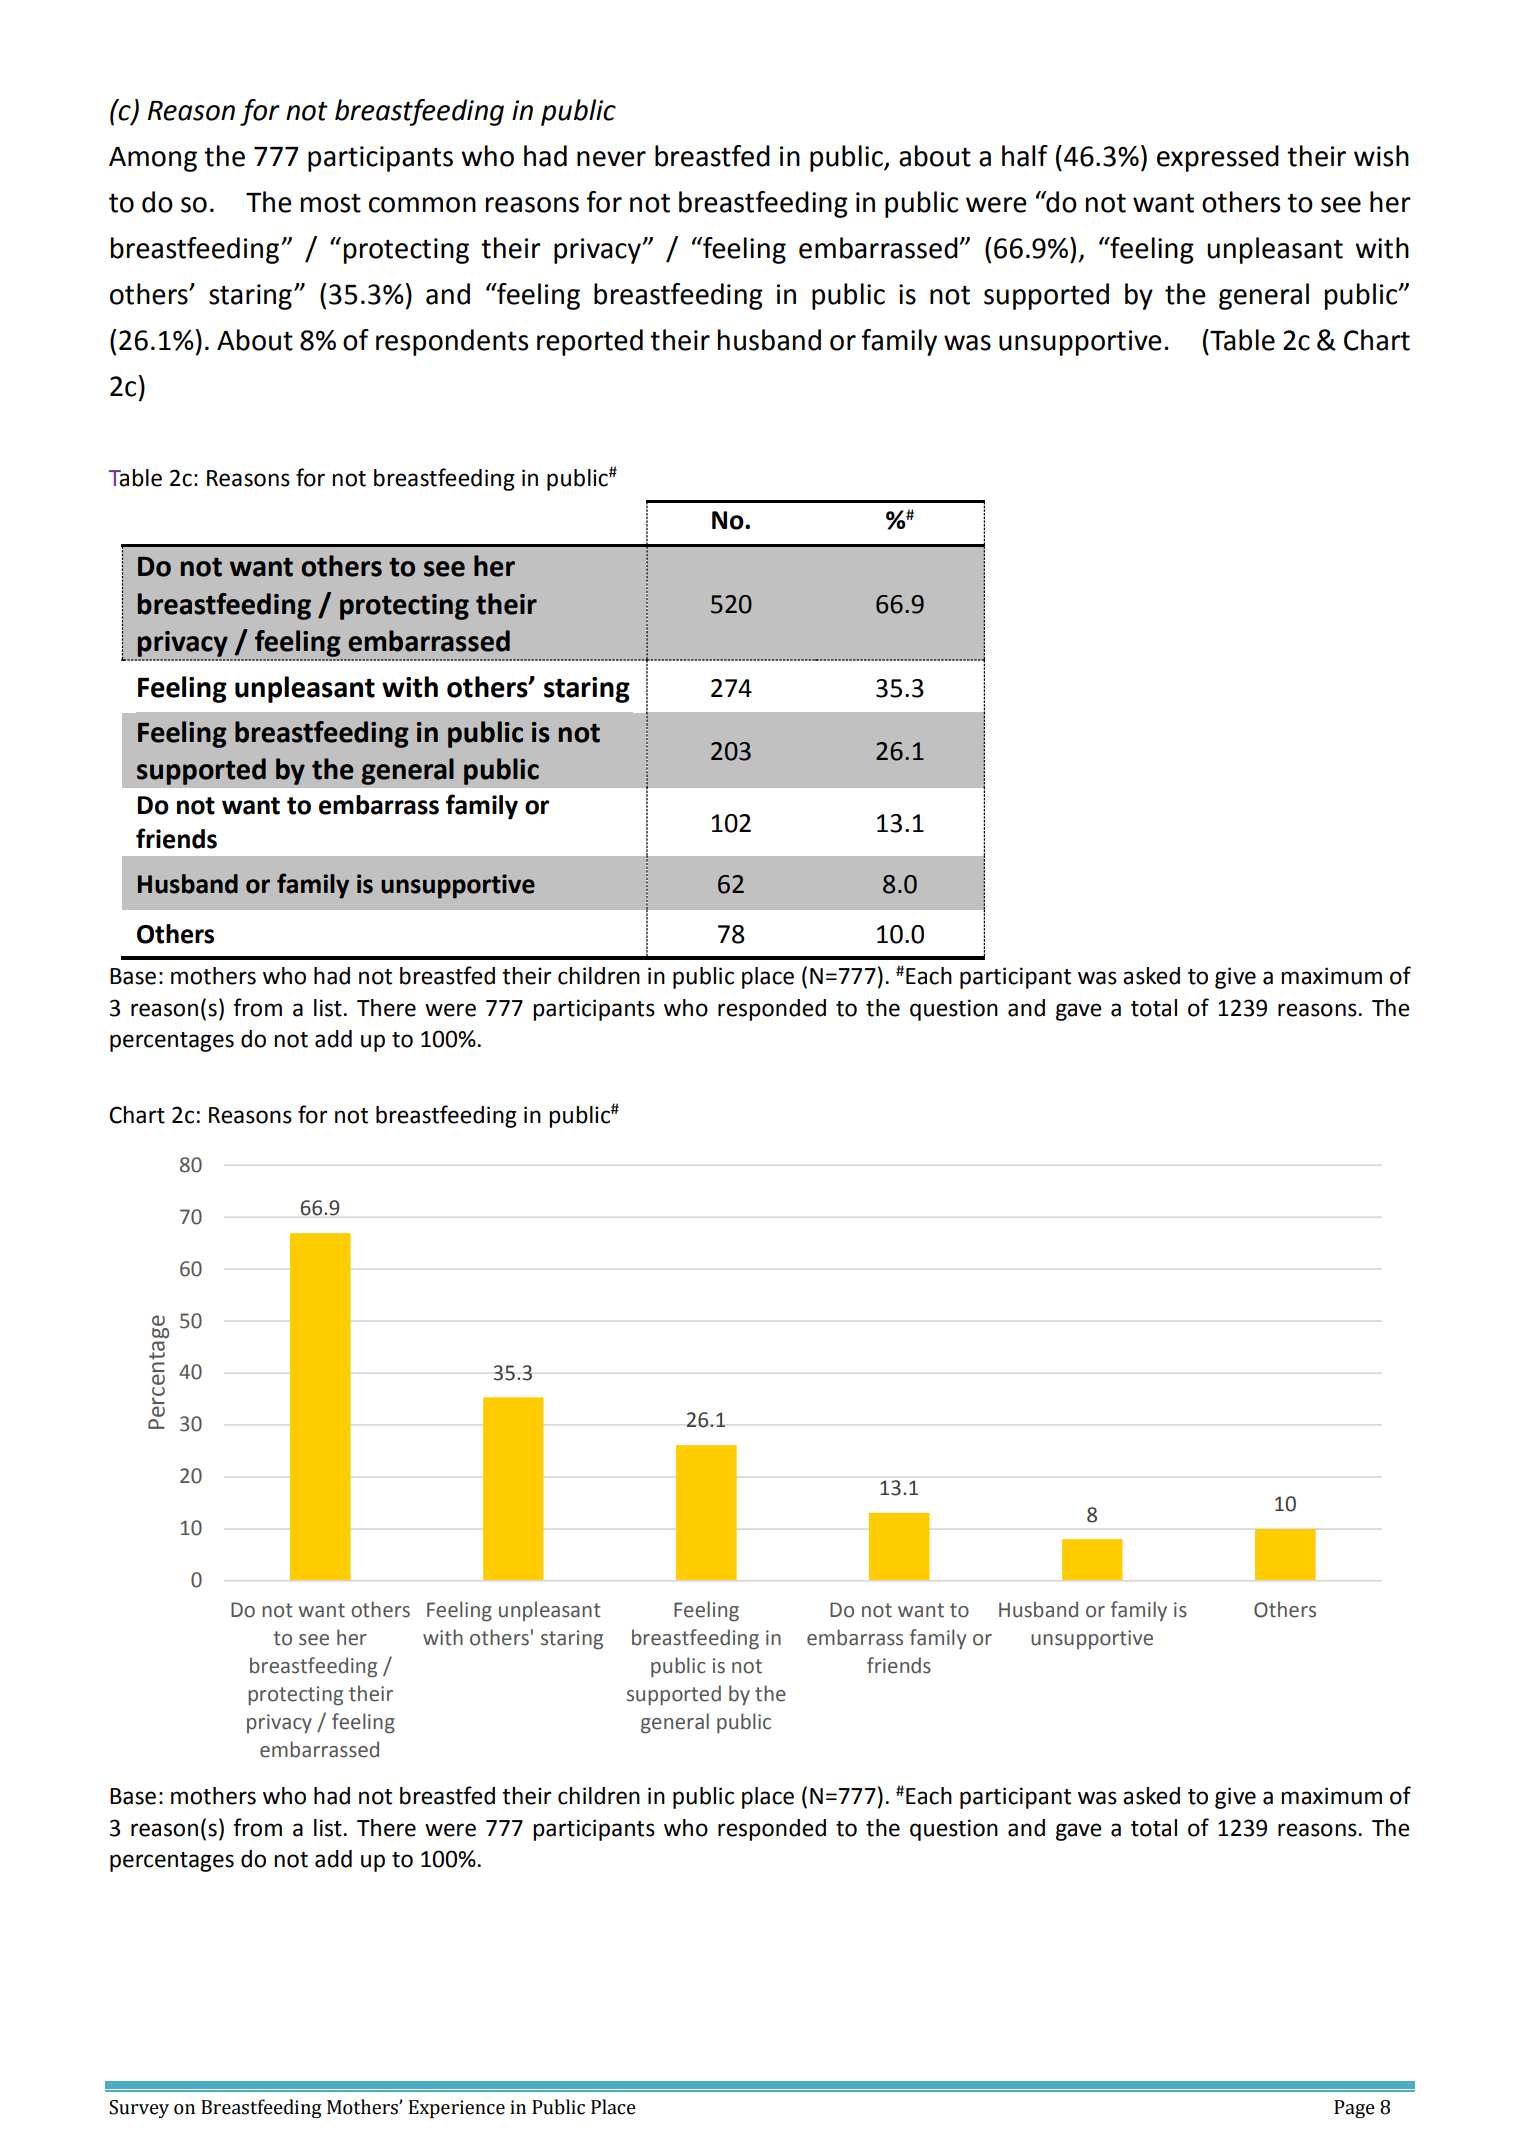 Image resolution: width=1519 pixels, height=2149 pixels. I want to click on Among, so click(153, 159).
